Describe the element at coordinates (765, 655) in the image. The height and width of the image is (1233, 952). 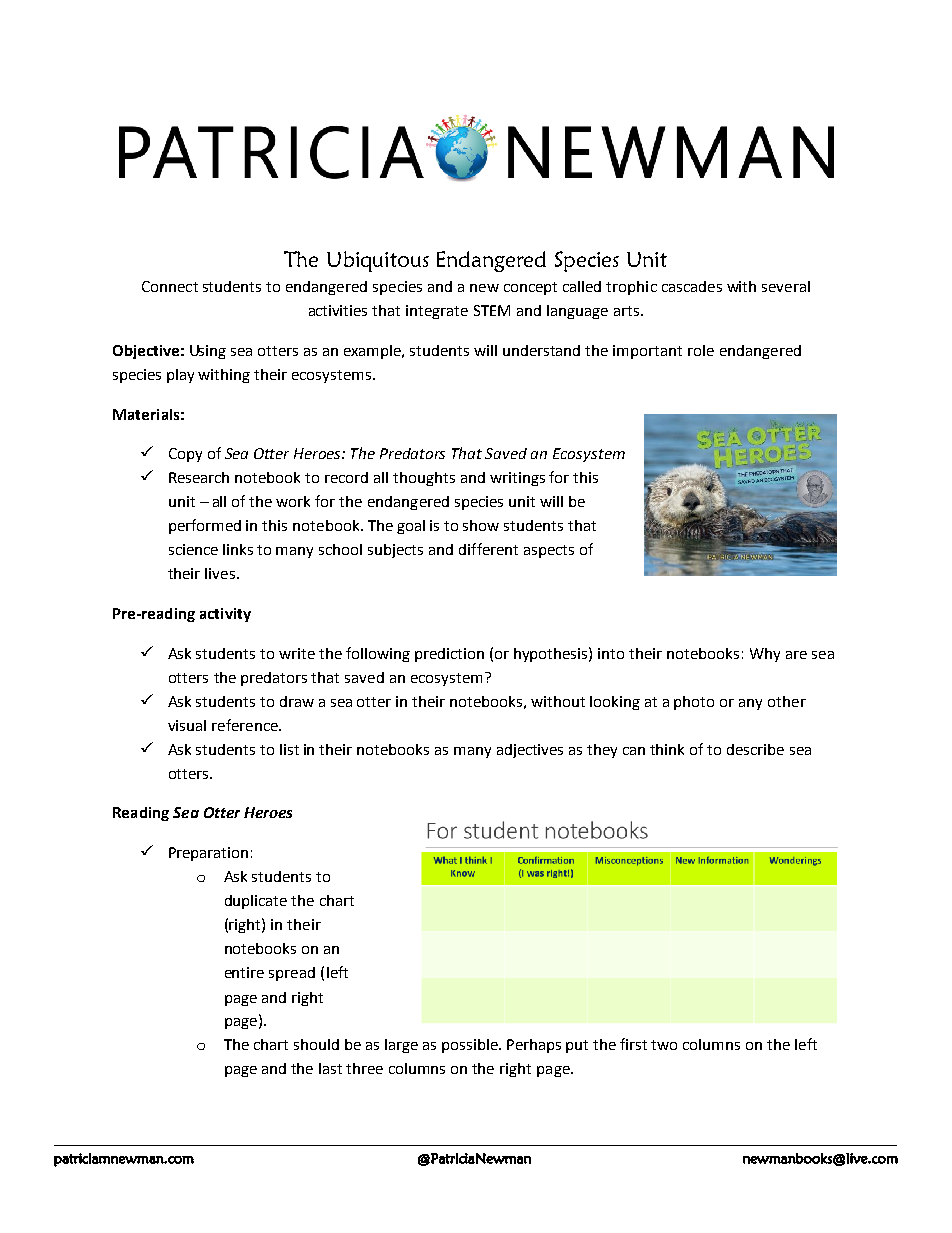
I see `Why` at that location.
